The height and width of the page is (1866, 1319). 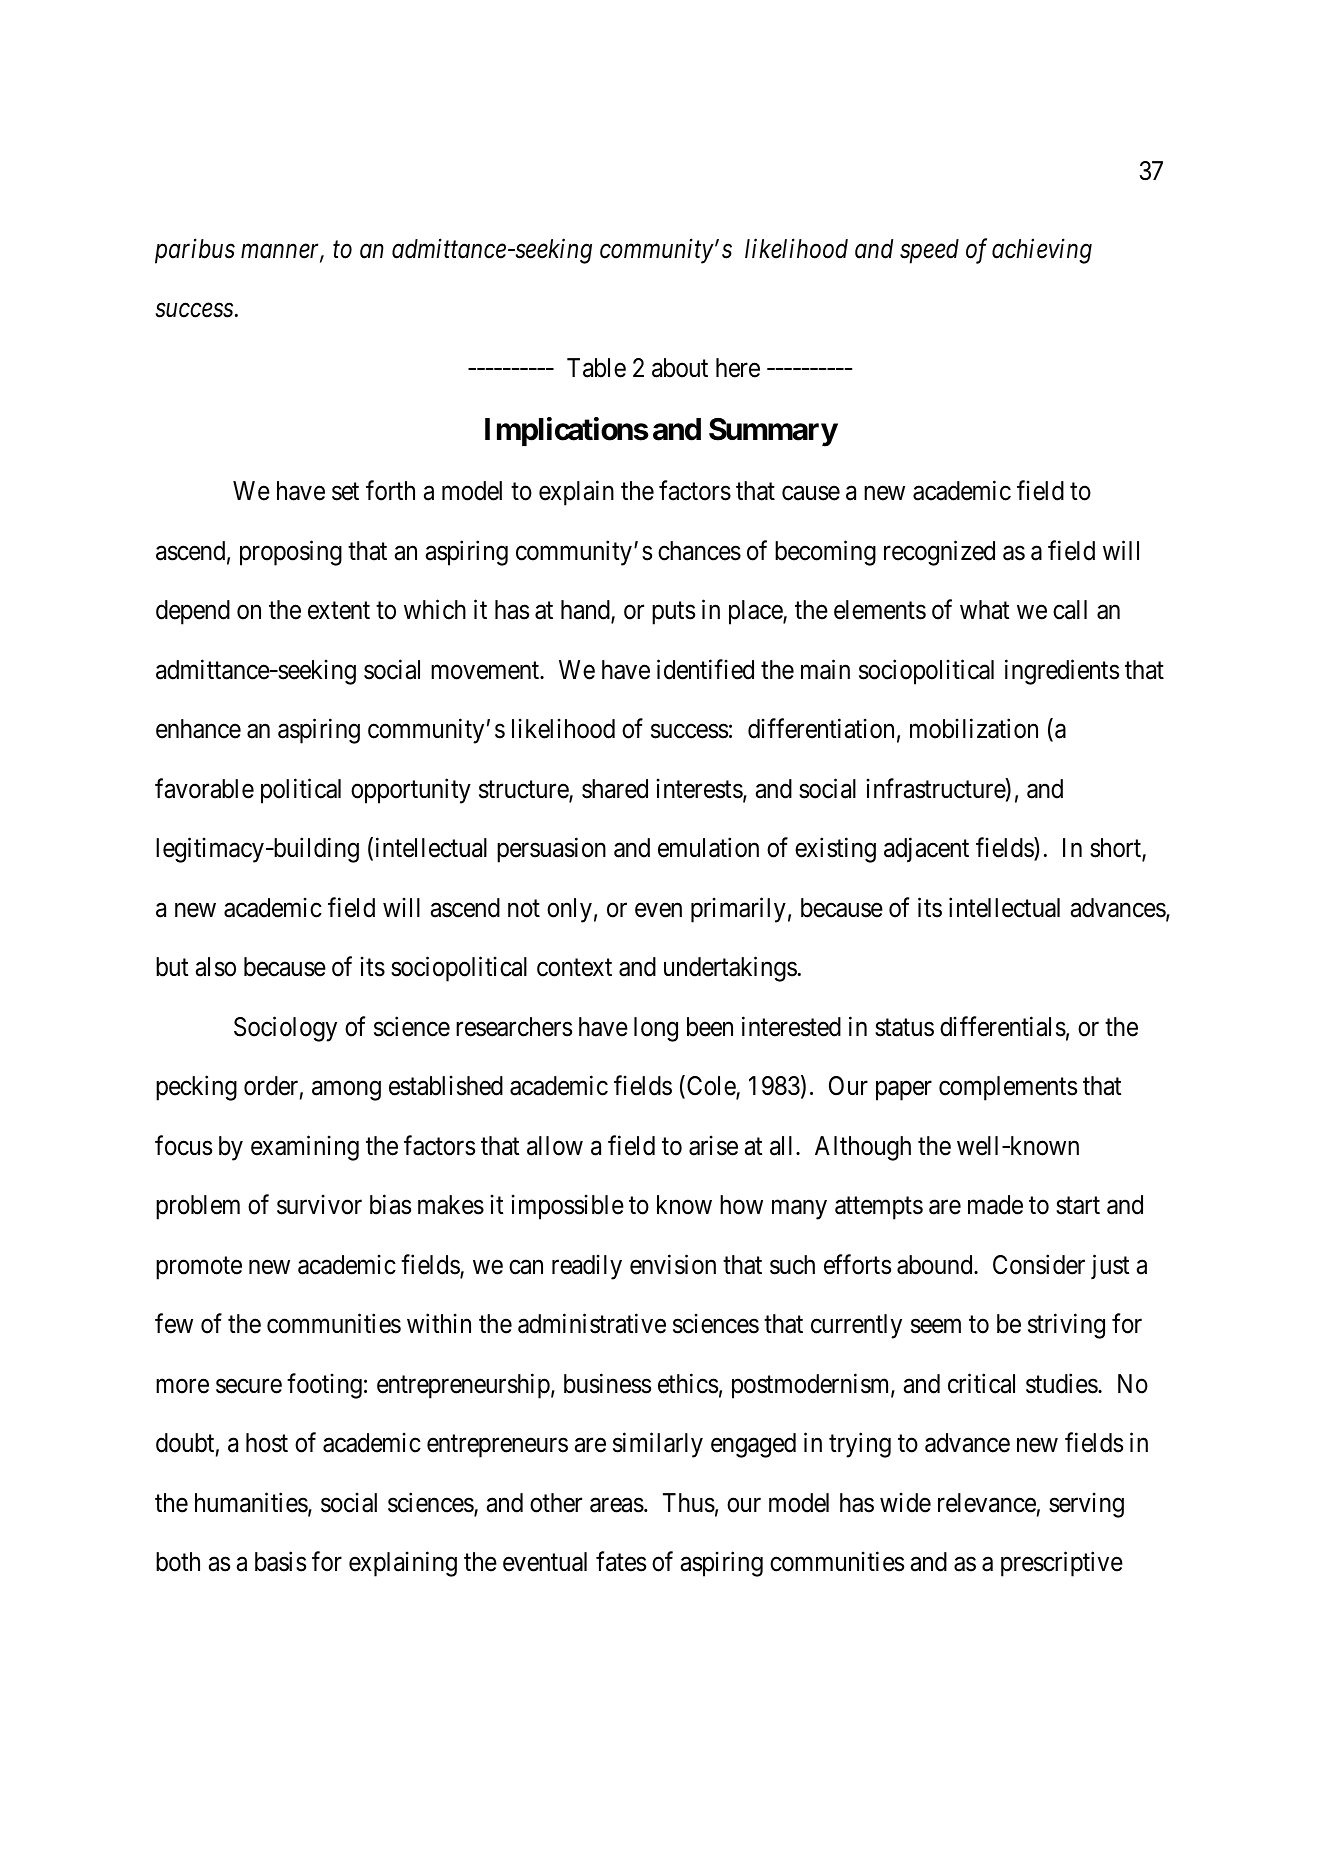 I want to click on adjacent, so click(x=926, y=850).
